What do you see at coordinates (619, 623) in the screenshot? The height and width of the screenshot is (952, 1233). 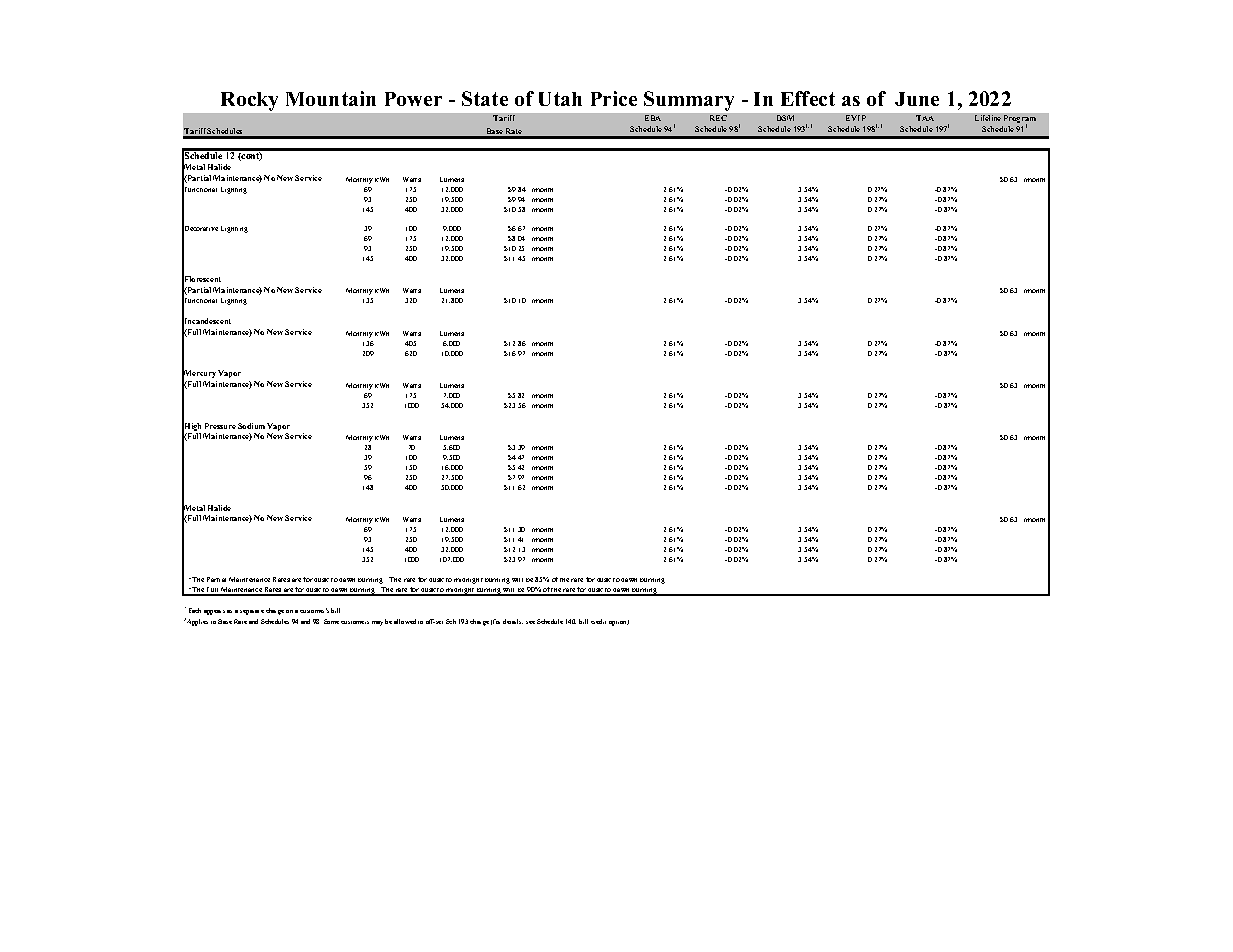 I see `option` at bounding box center [619, 623].
